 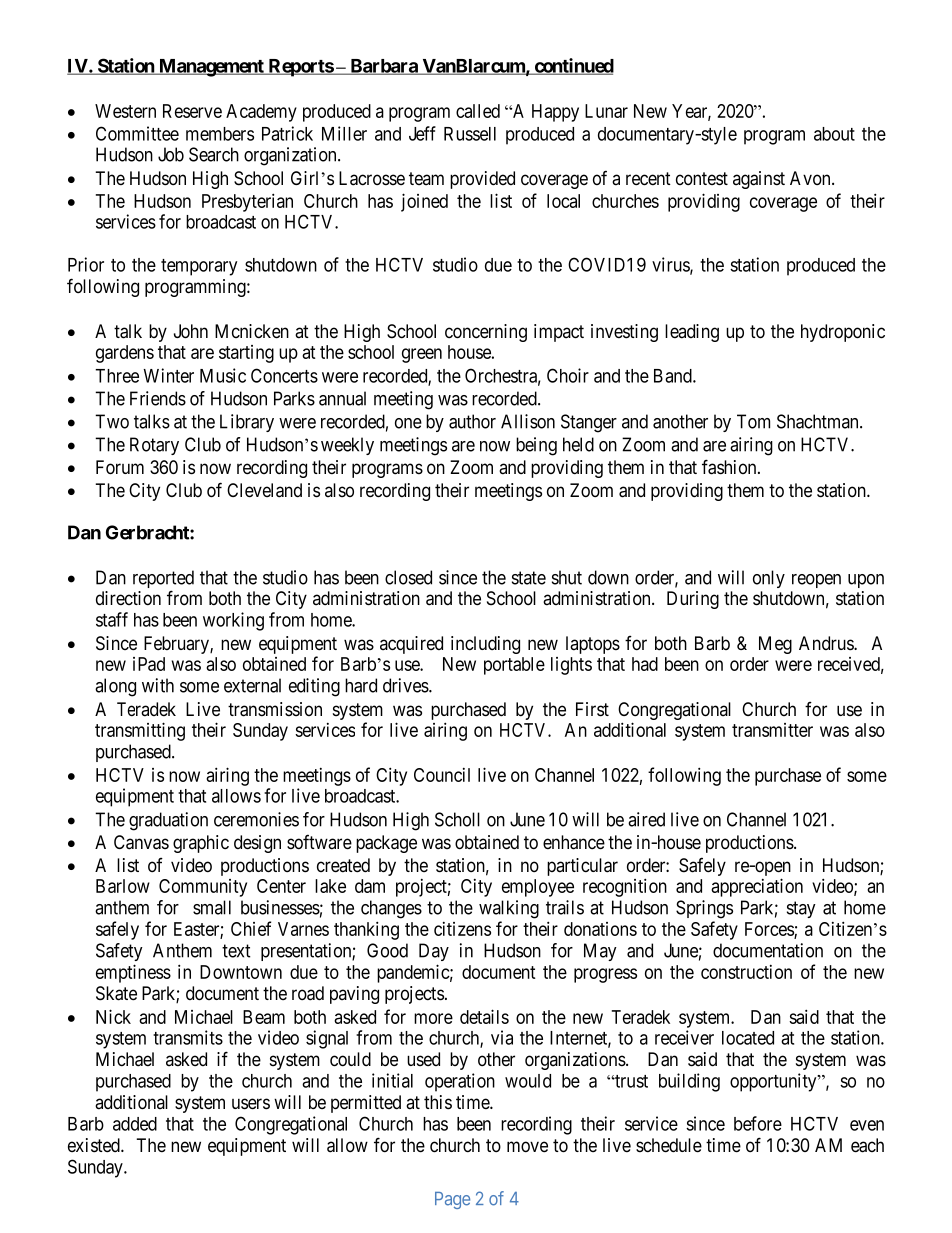 I want to click on added, so click(x=135, y=1124).
